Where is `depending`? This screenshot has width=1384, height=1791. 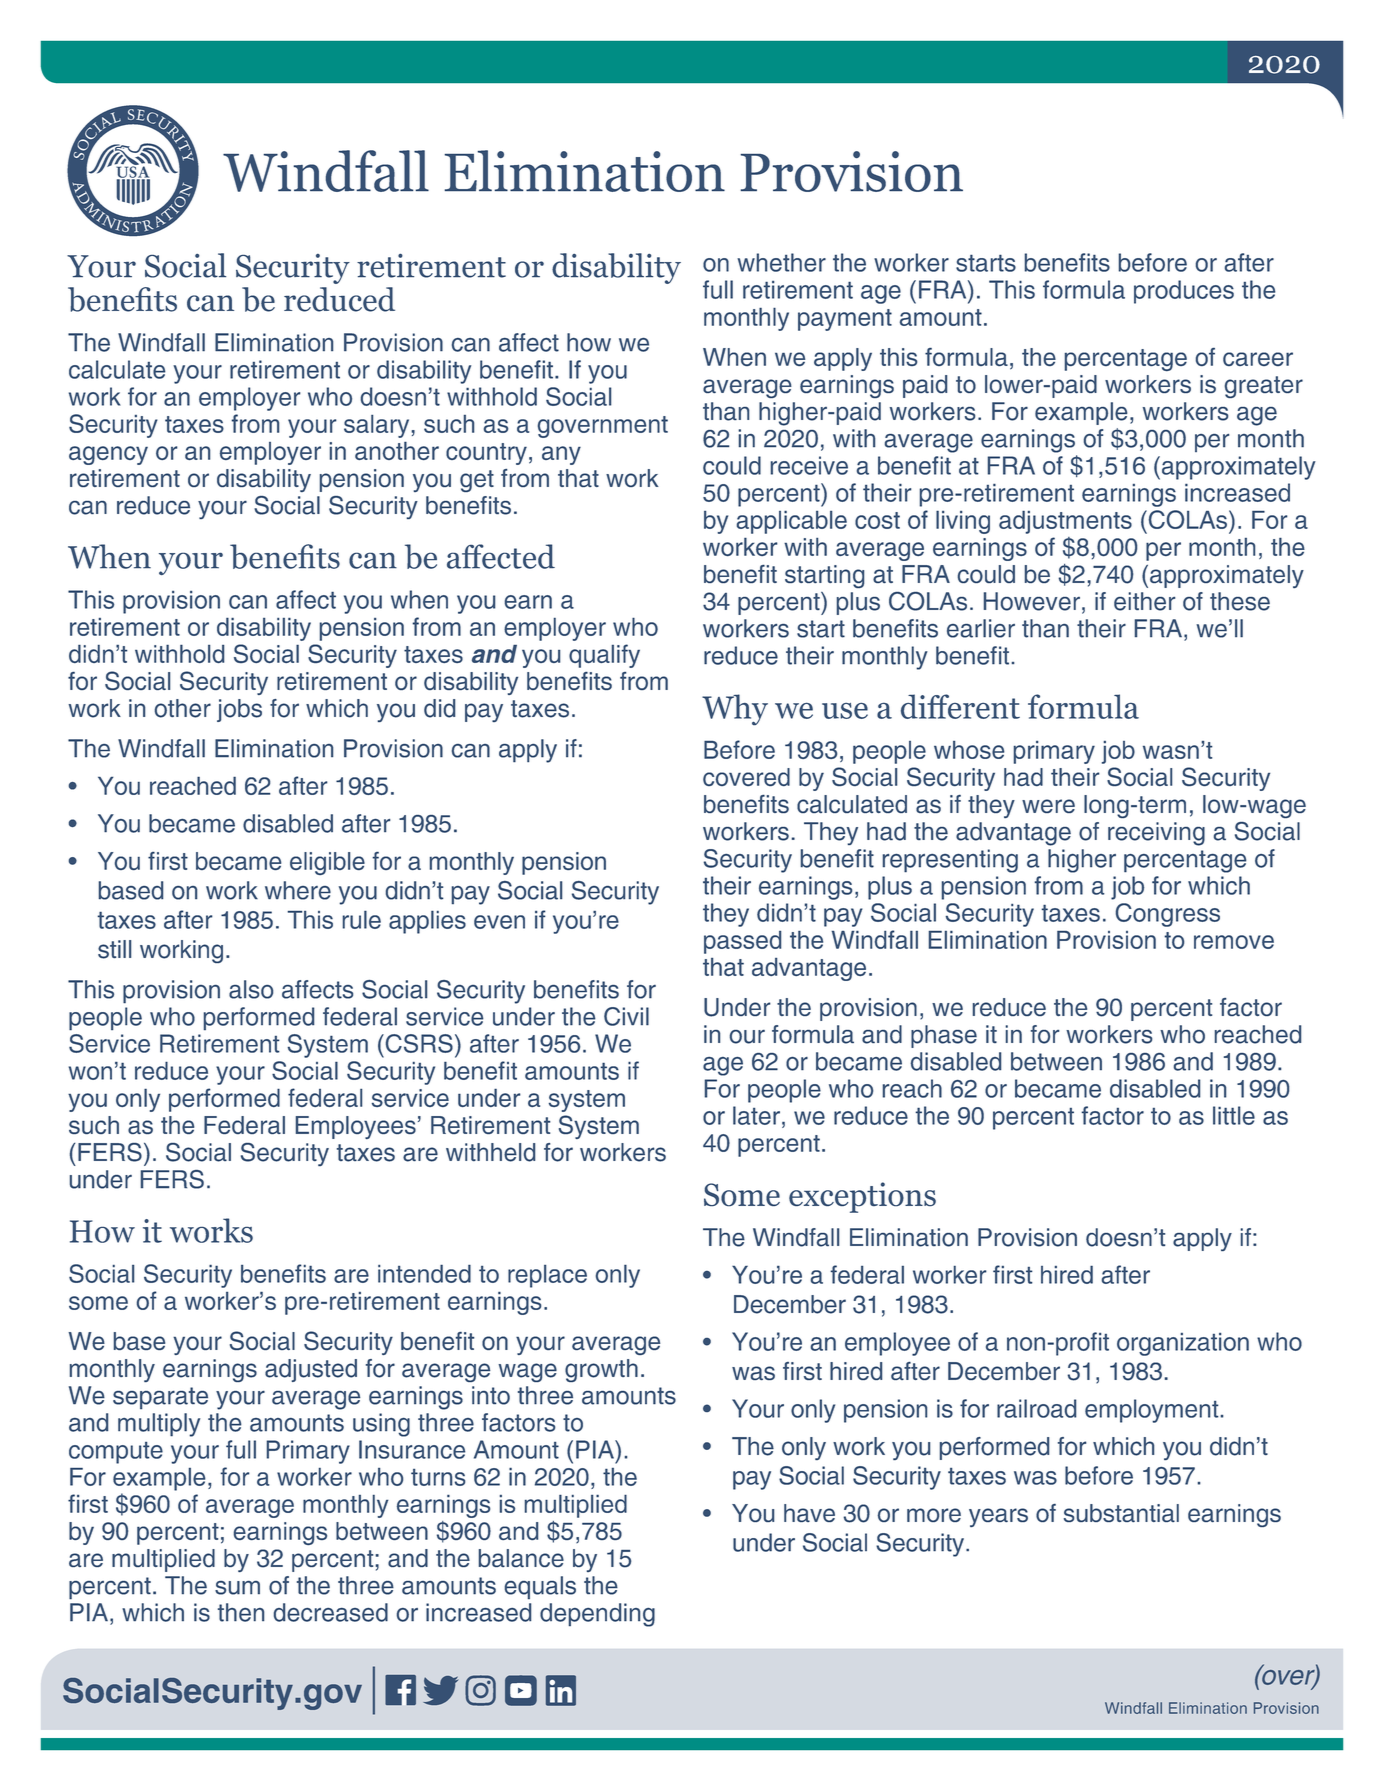
depending is located at coordinates (597, 1615).
